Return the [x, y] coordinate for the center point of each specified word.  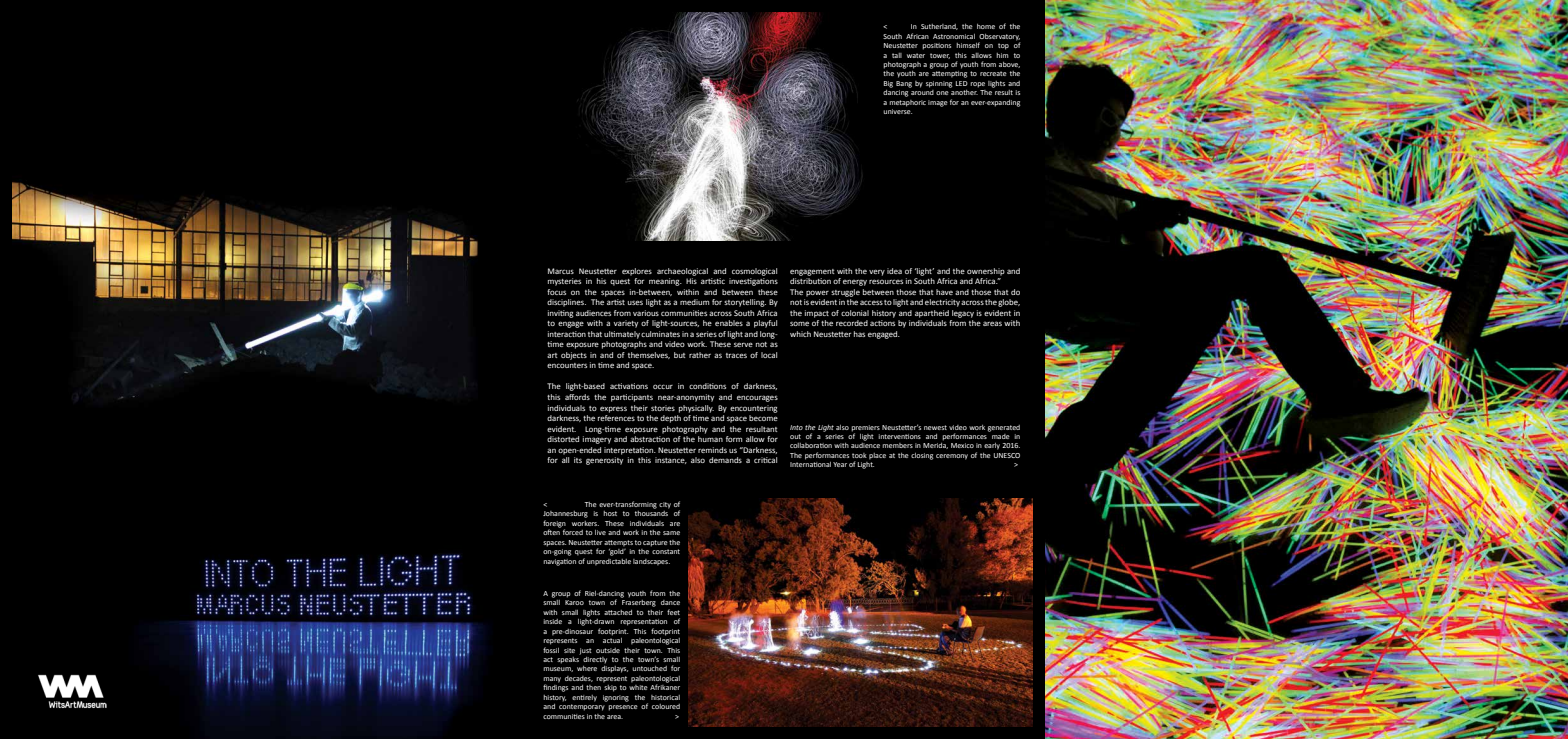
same [671, 533]
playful [765, 324]
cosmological [754, 272]
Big [888, 84]
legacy [963, 314]
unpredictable [609, 562]
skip [610, 688]
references [616, 418]
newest [935, 427]
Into [796, 427]
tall [897, 55]
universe [897, 111]
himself [968, 45]
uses [635, 302]
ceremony [952, 457]
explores [637, 272]
